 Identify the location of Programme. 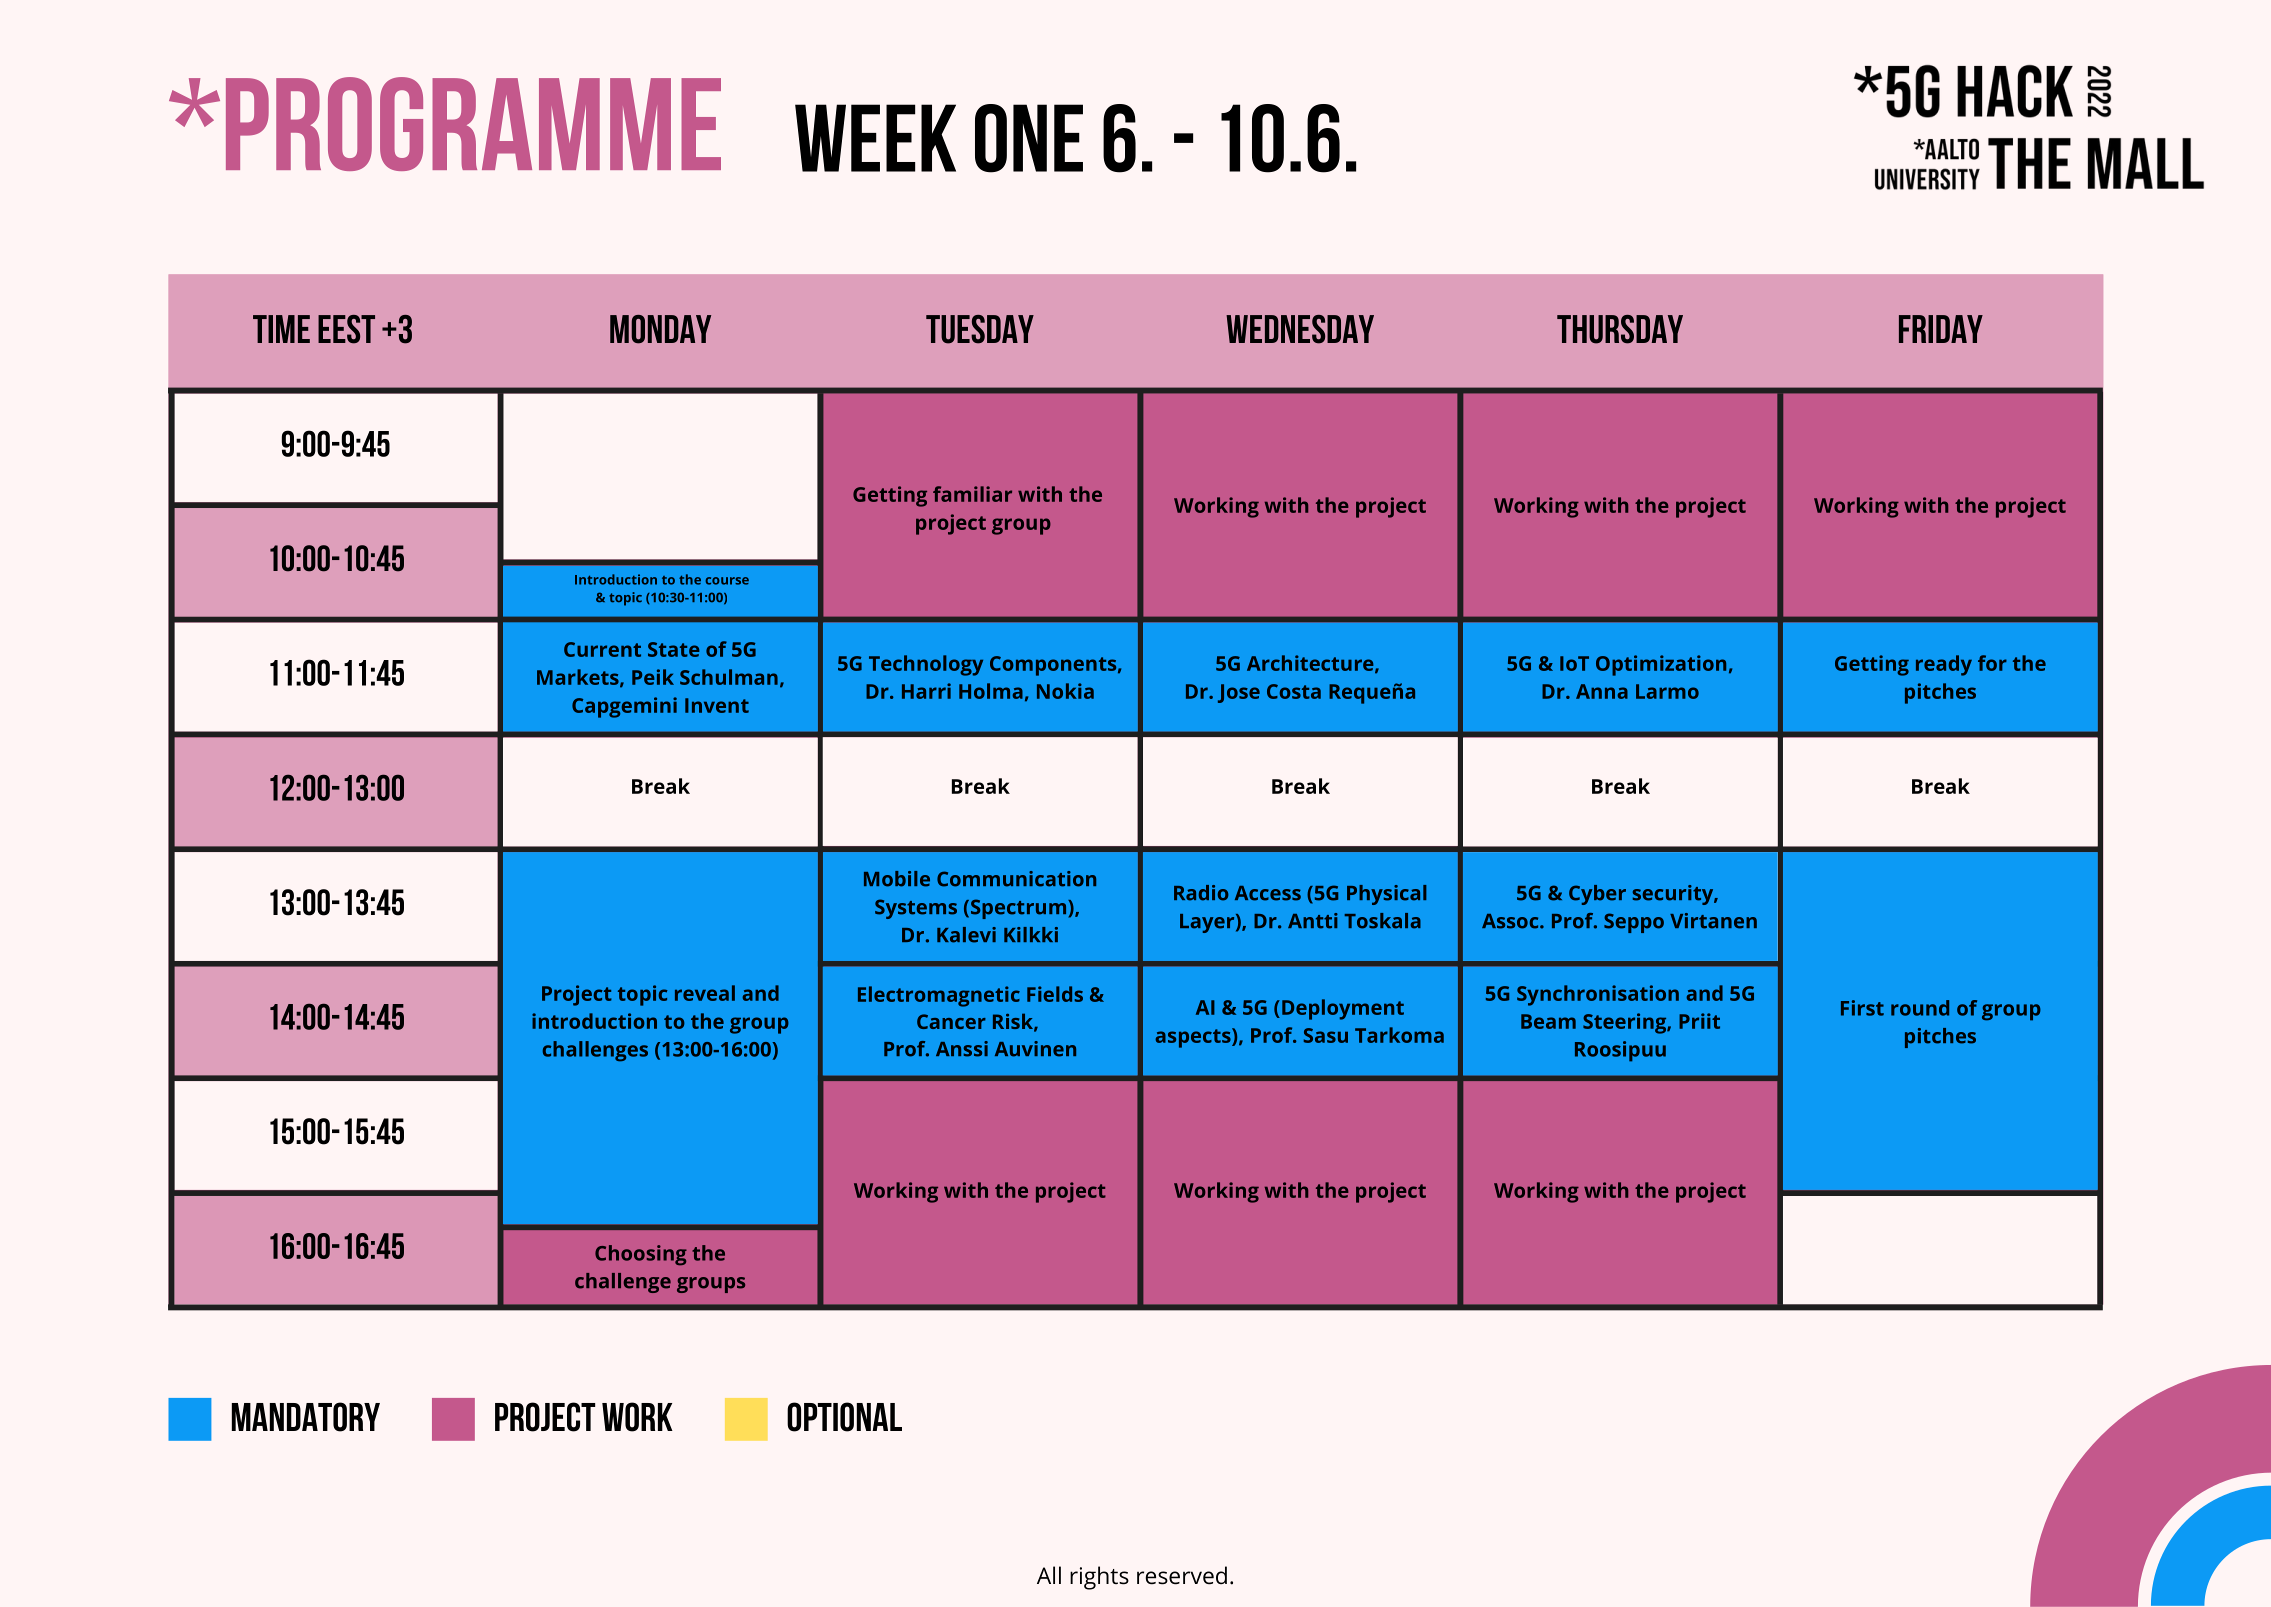
(473, 124).
